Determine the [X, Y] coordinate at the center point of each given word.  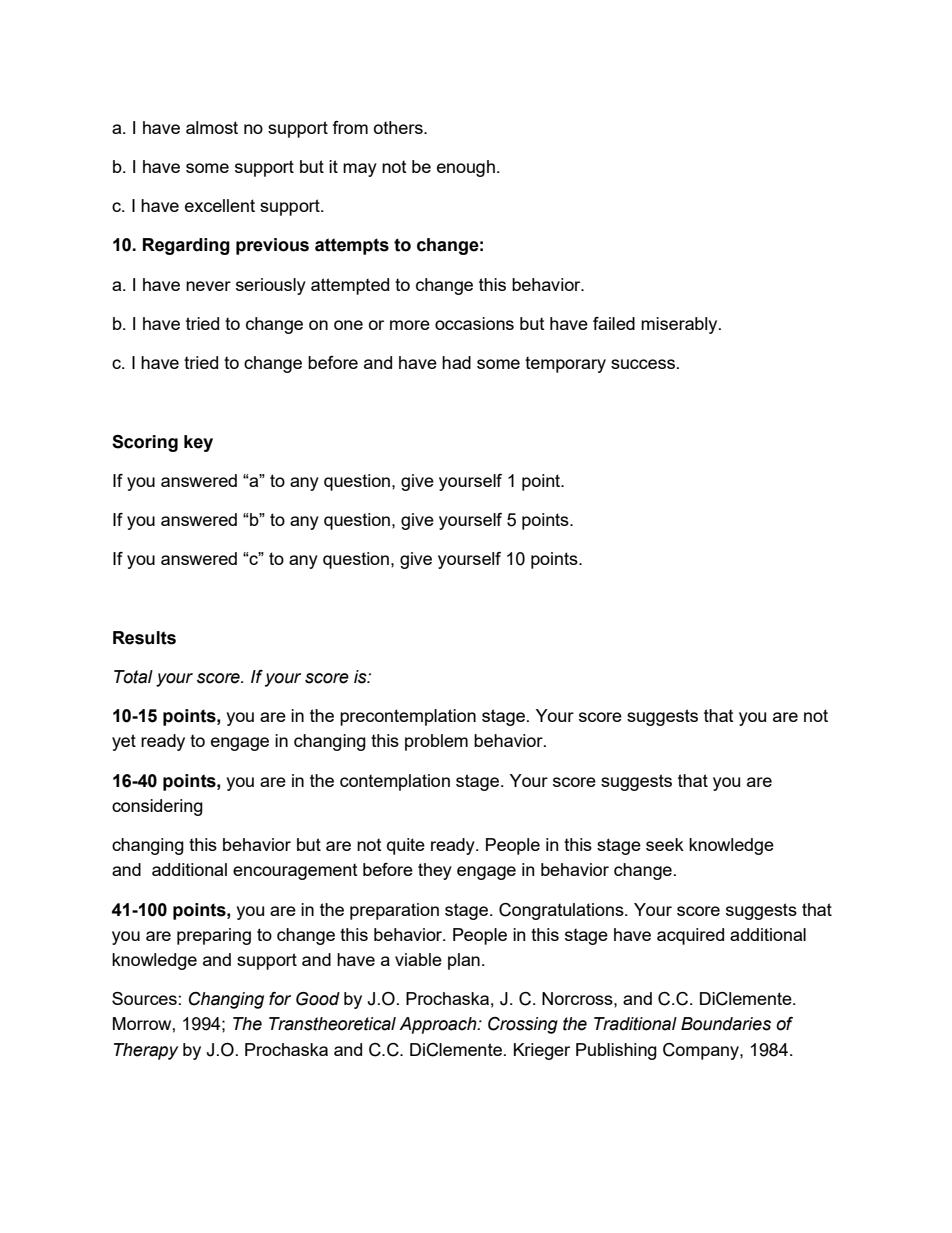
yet [124, 742]
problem [436, 742]
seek [665, 844]
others [399, 127]
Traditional [635, 1024]
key [198, 443]
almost [212, 127]
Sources [144, 998]
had [456, 362]
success [643, 364]
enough [466, 168]
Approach [439, 1025]
